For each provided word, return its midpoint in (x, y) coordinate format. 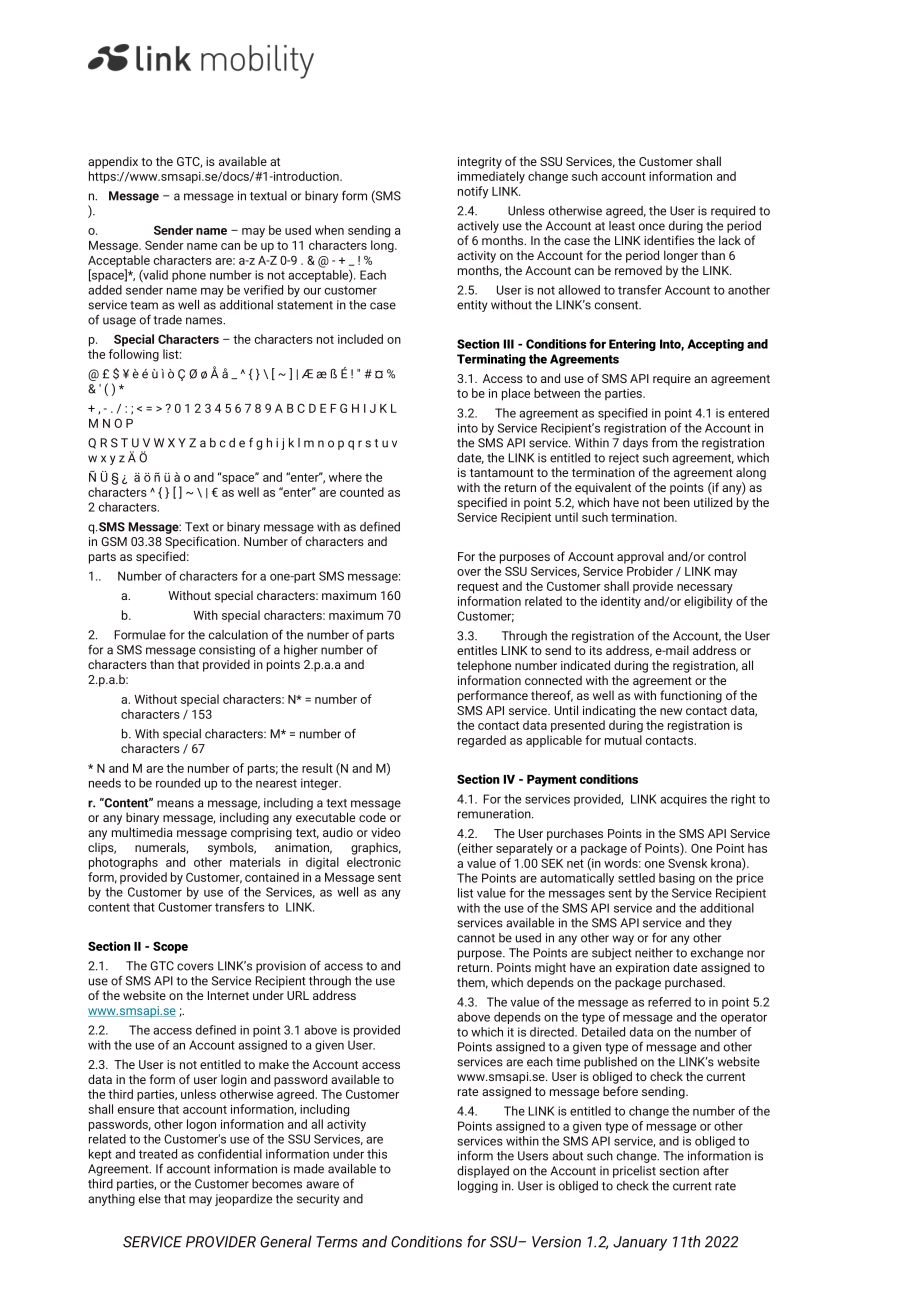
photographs (123, 863)
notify (473, 192)
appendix (113, 162)
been (677, 502)
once (652, 227)
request (478, 588)
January (640, 1243)
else (150, 1199)
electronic (374, 862)
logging (478, 1187)
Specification (202, 542)
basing (677, 879)
